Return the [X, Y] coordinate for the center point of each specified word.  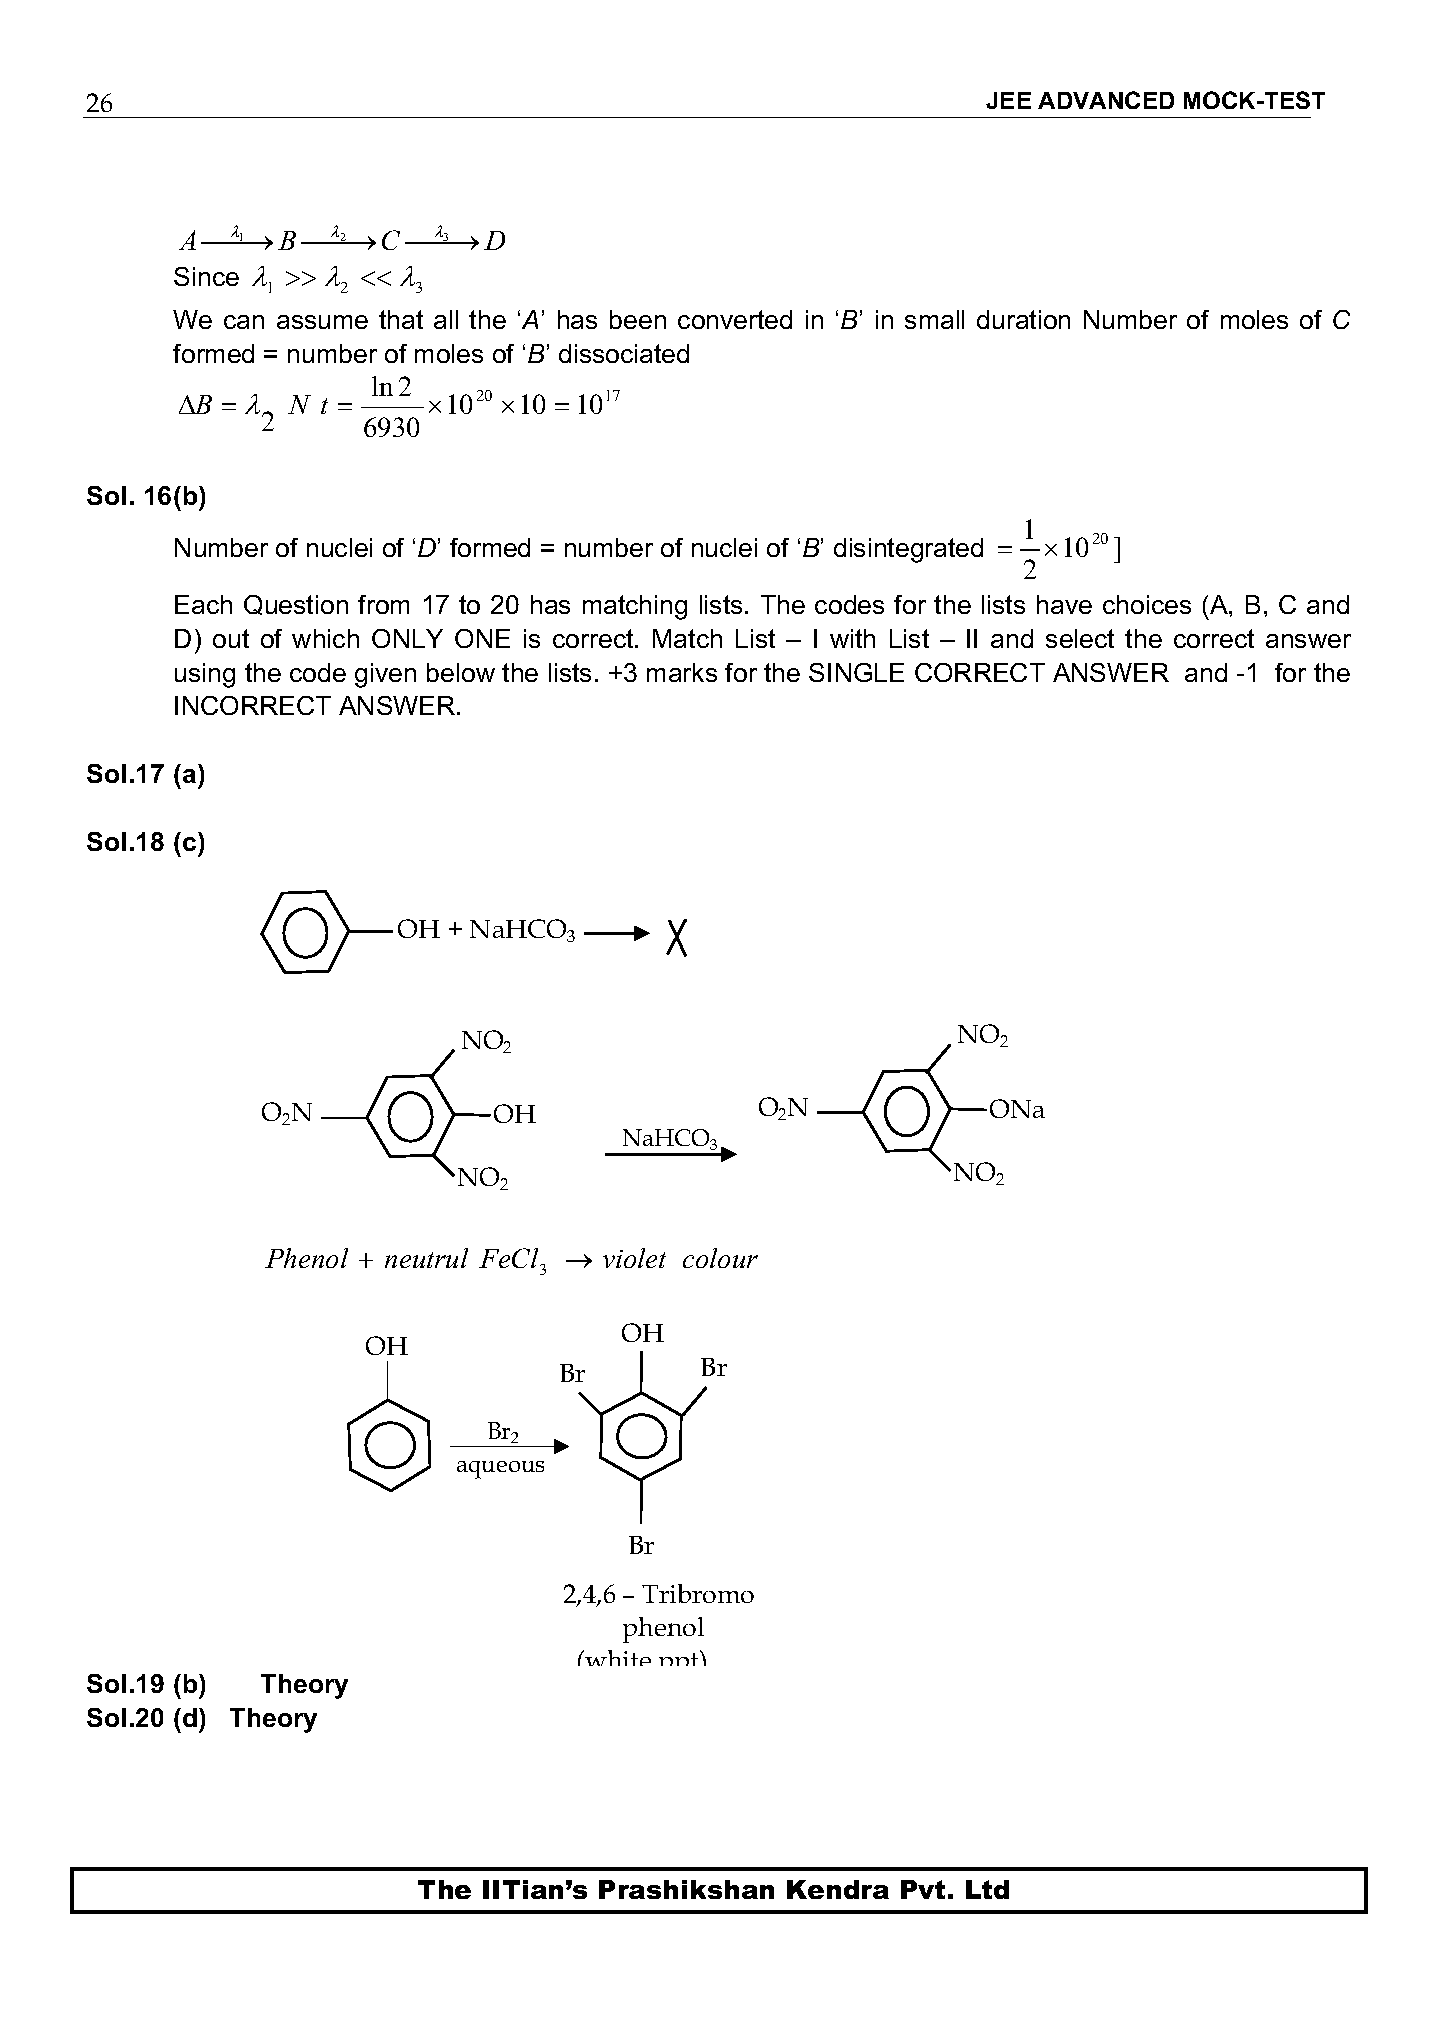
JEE [1008, 100]
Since [206, 276]
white [617, 1658]
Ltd [987, 1889]
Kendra [838, 1889]
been [638, 319]
